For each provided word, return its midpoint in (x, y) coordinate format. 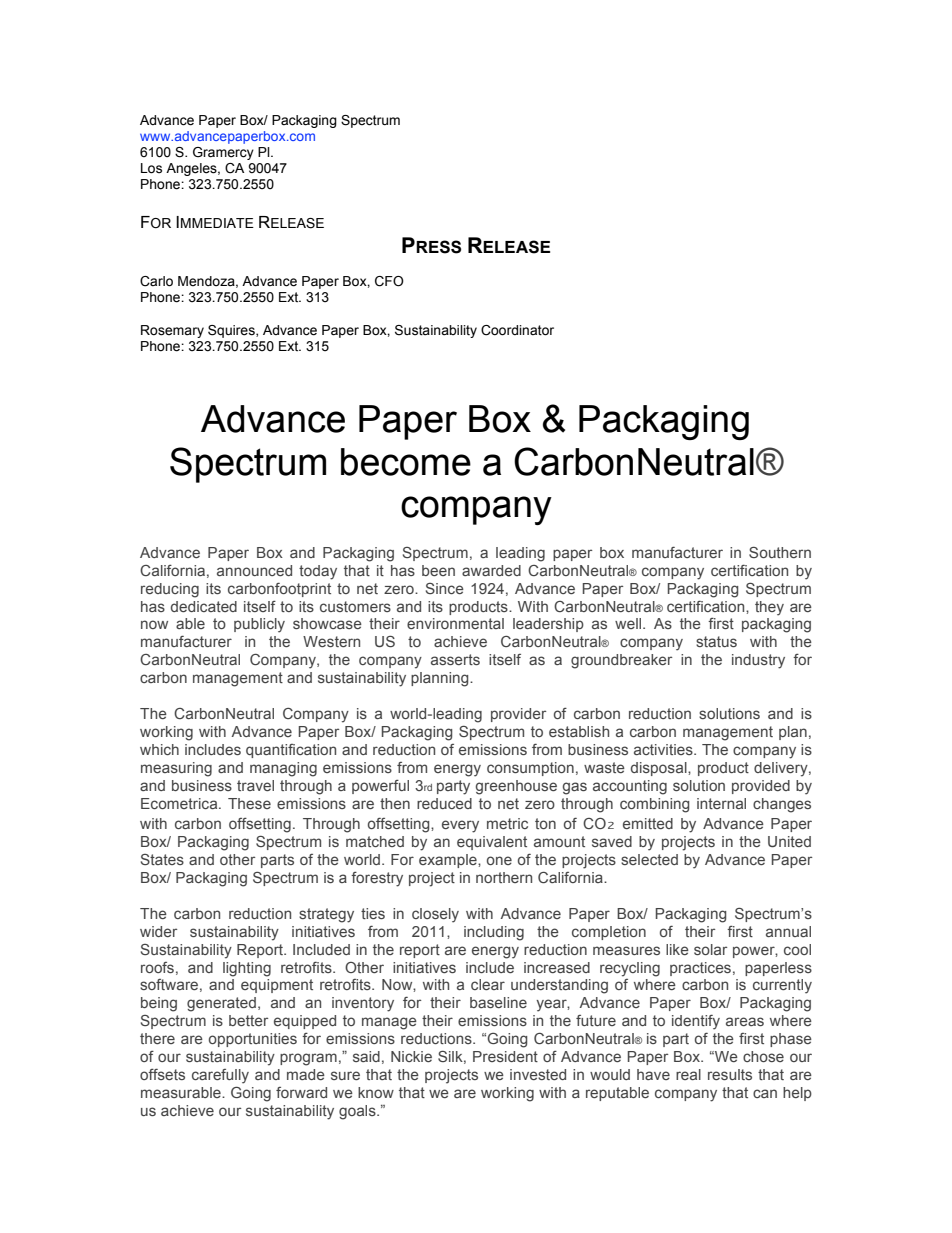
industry (758, 661)
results (730, 1074)
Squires (232, 331)
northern (504, 877)
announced (254, 570)
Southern (780, 552)
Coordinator (517, 330)
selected (649, 859)
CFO (389, 281)
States (162, 859)
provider (518, 715)
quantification (291, 751)
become (406, 462)
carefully (220, 1076)
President (505, 1056)
